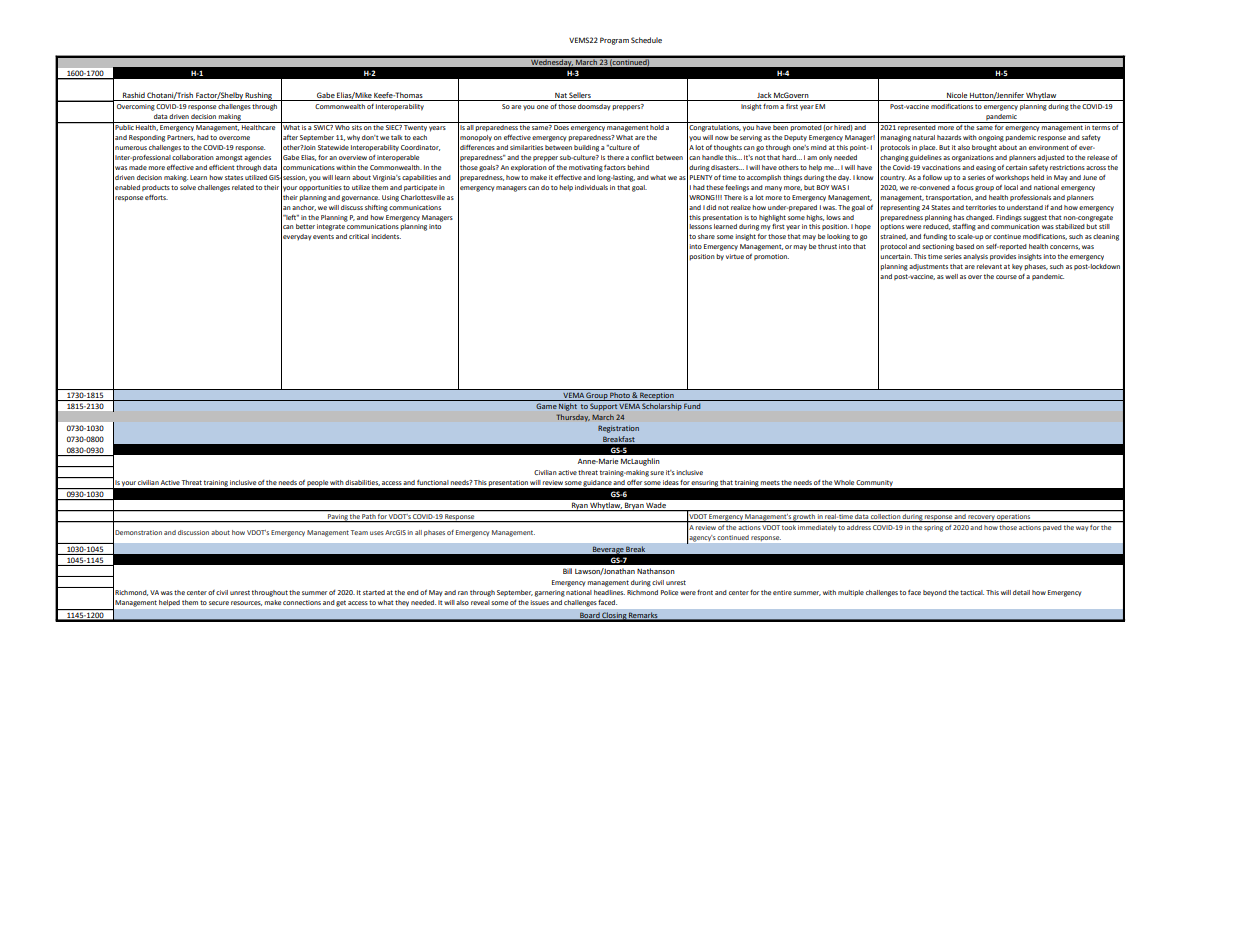 The image size is (1233, 952). What do you see at coordinates (337, 518) in the page?
I see `Paving` at bounding box center [337, 518].
